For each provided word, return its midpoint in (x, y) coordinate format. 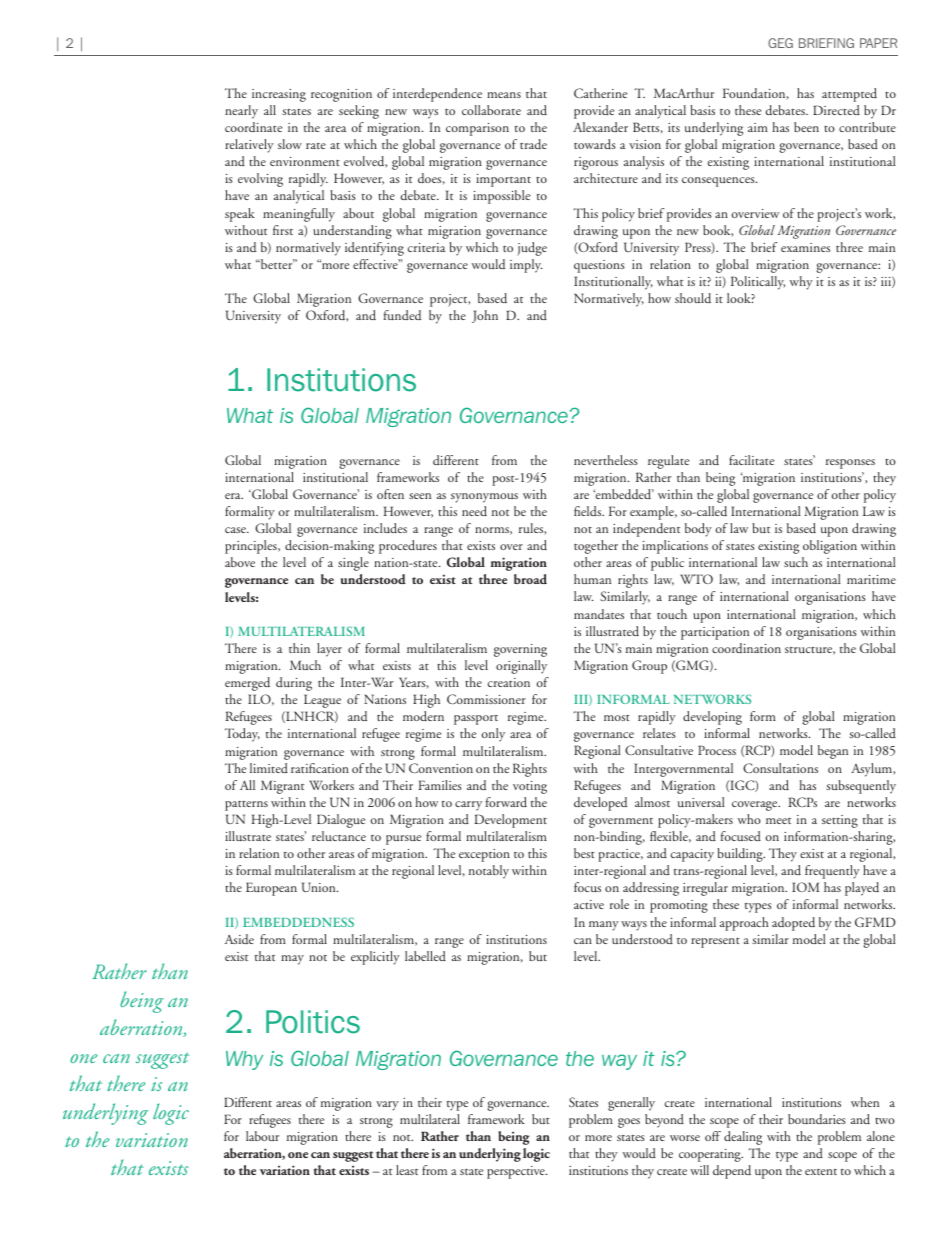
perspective (517, 1172)
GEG (780, 43)
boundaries (817, 1119)
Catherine (600, 93)
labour (262, 1136)
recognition (341, 95)
